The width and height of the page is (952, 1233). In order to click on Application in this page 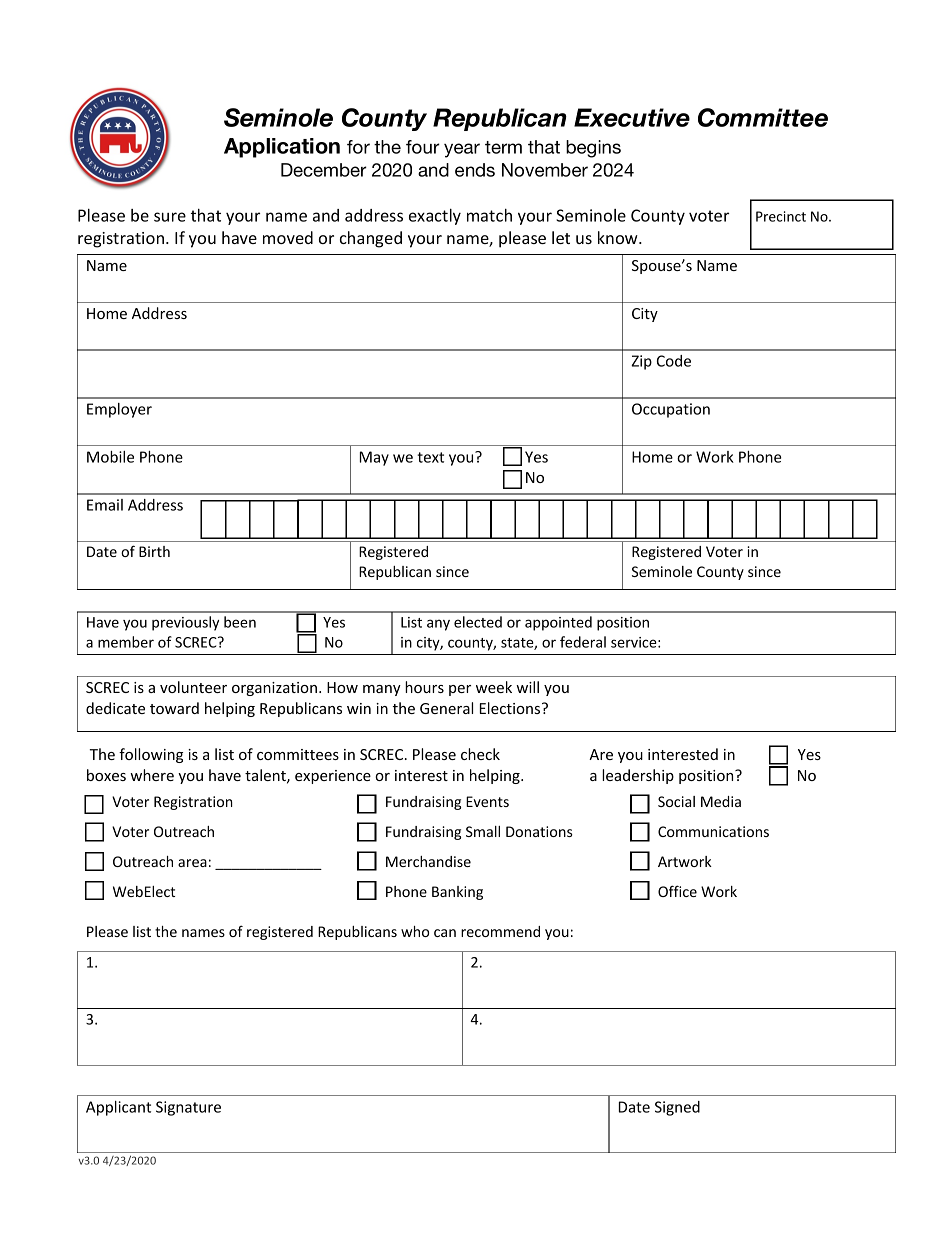, I will do `click(282, 148)`.
